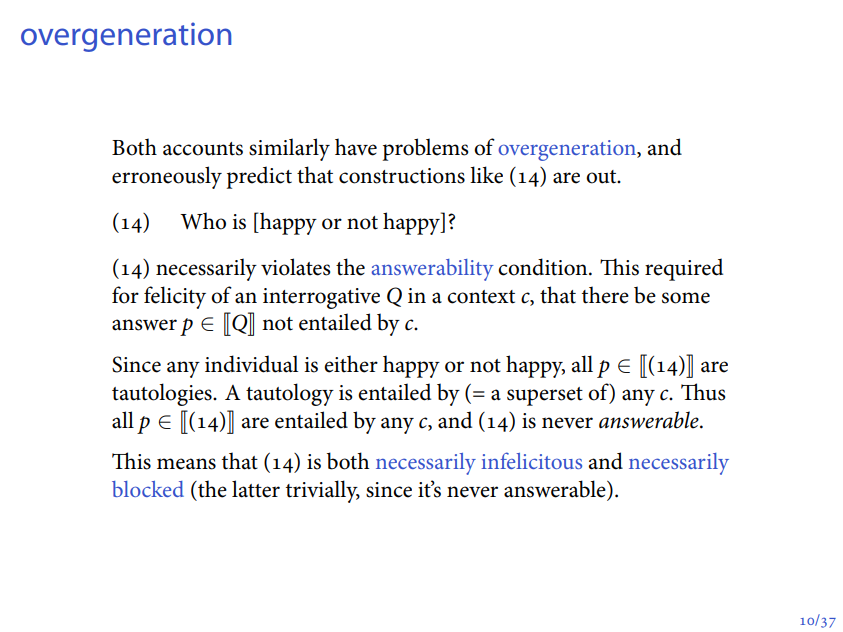  Describe the element at coordinates (605, 295) in the page. I see `there` at that location.
